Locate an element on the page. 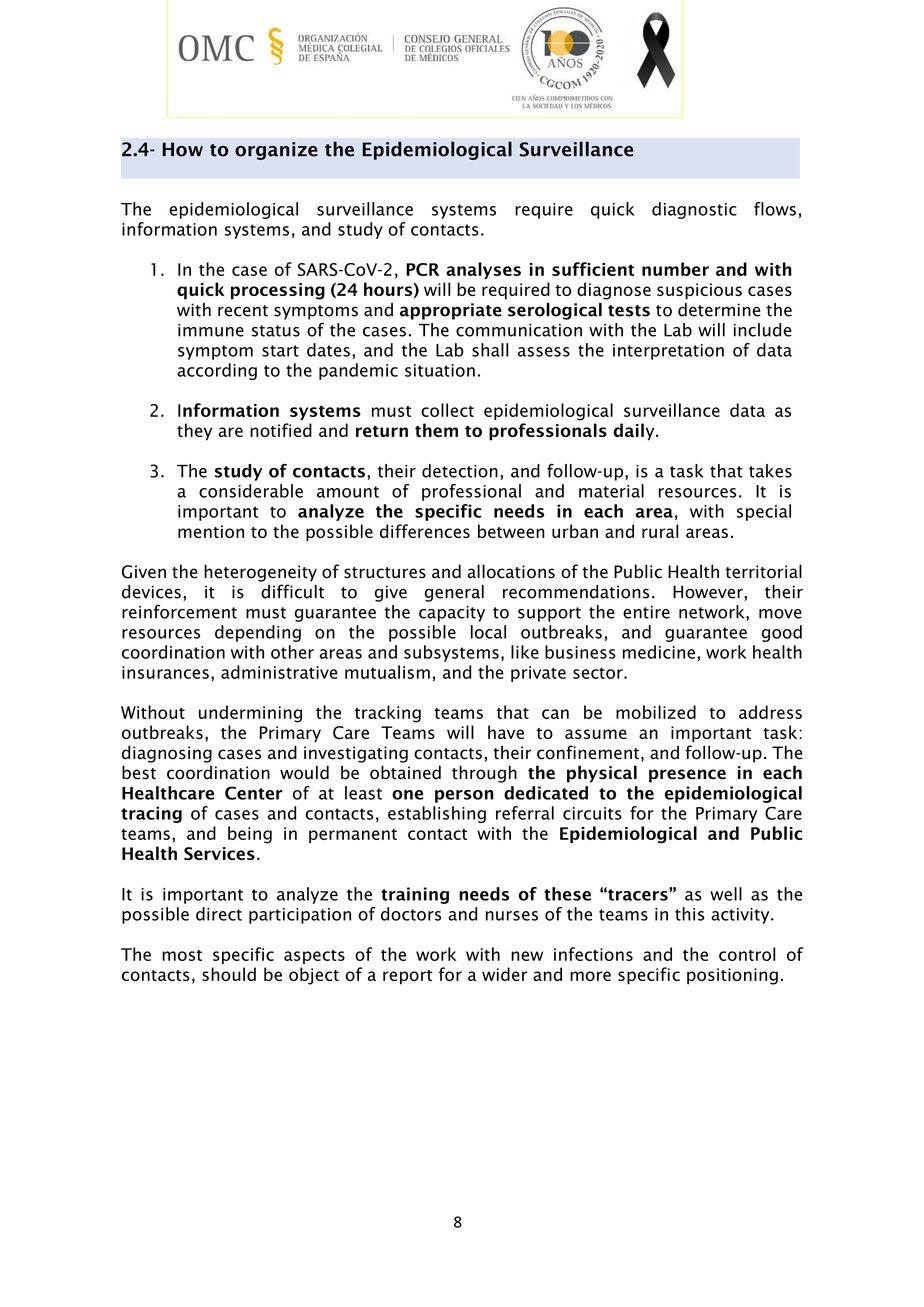  analyses is located at coordinates (483, 270).
